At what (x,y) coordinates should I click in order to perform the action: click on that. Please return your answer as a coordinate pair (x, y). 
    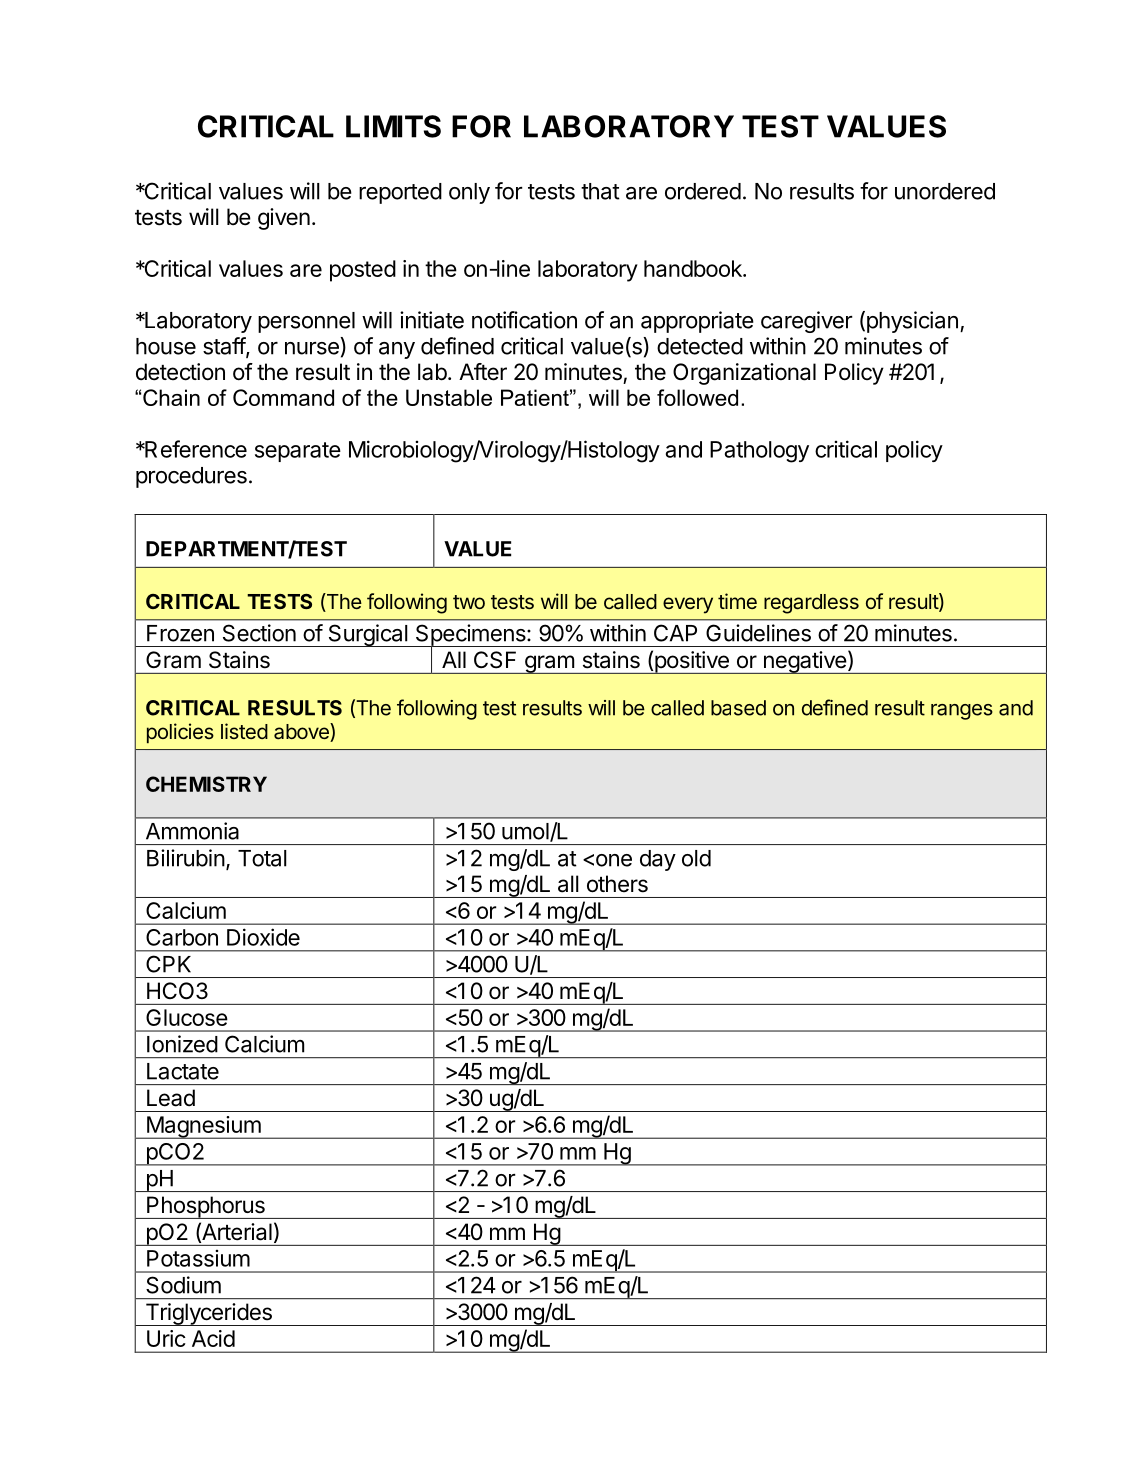
    Looking at the image, I should click on (600, 191).
